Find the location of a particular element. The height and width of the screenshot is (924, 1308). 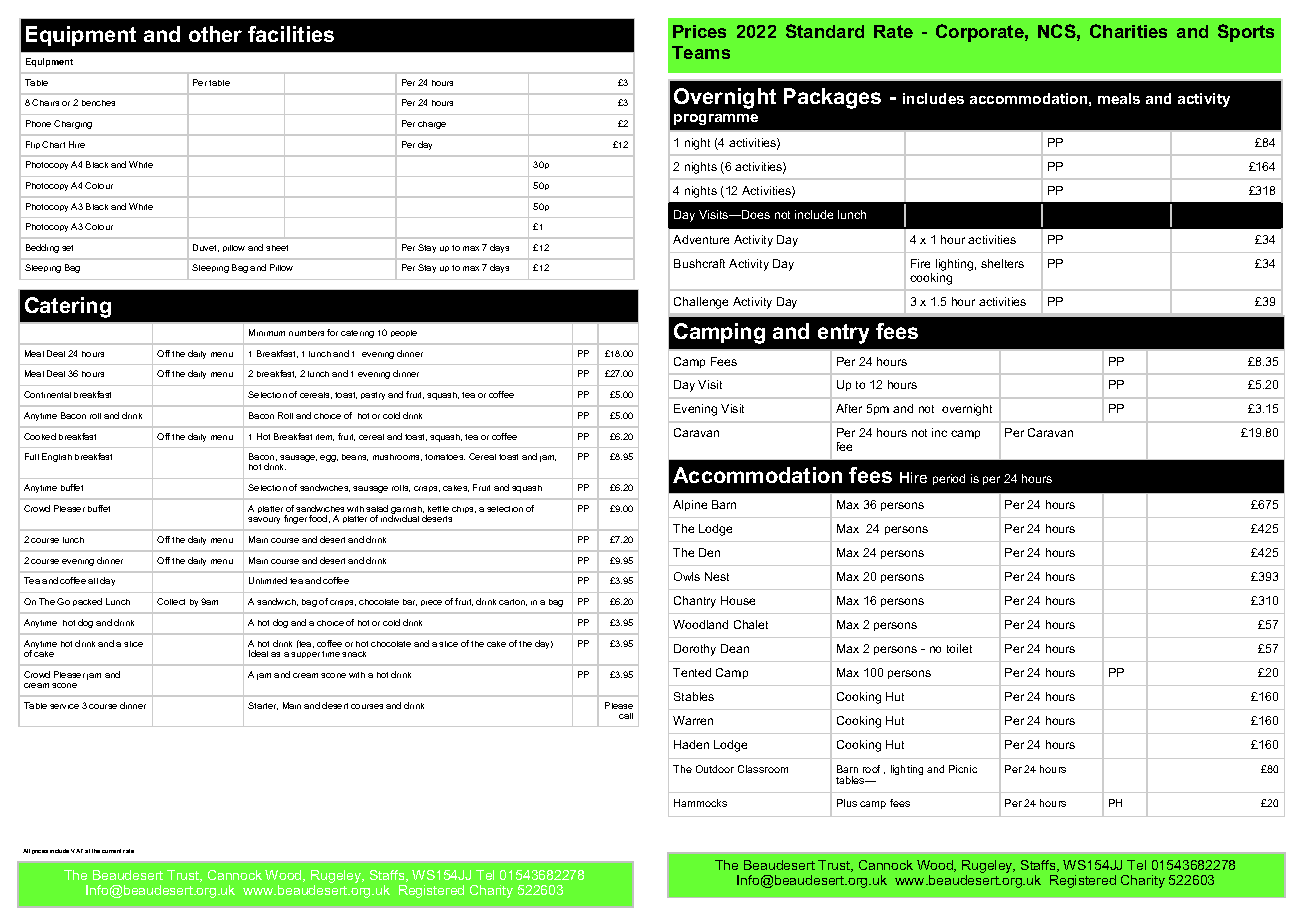

Starter is located at coordinates (263, 706).
